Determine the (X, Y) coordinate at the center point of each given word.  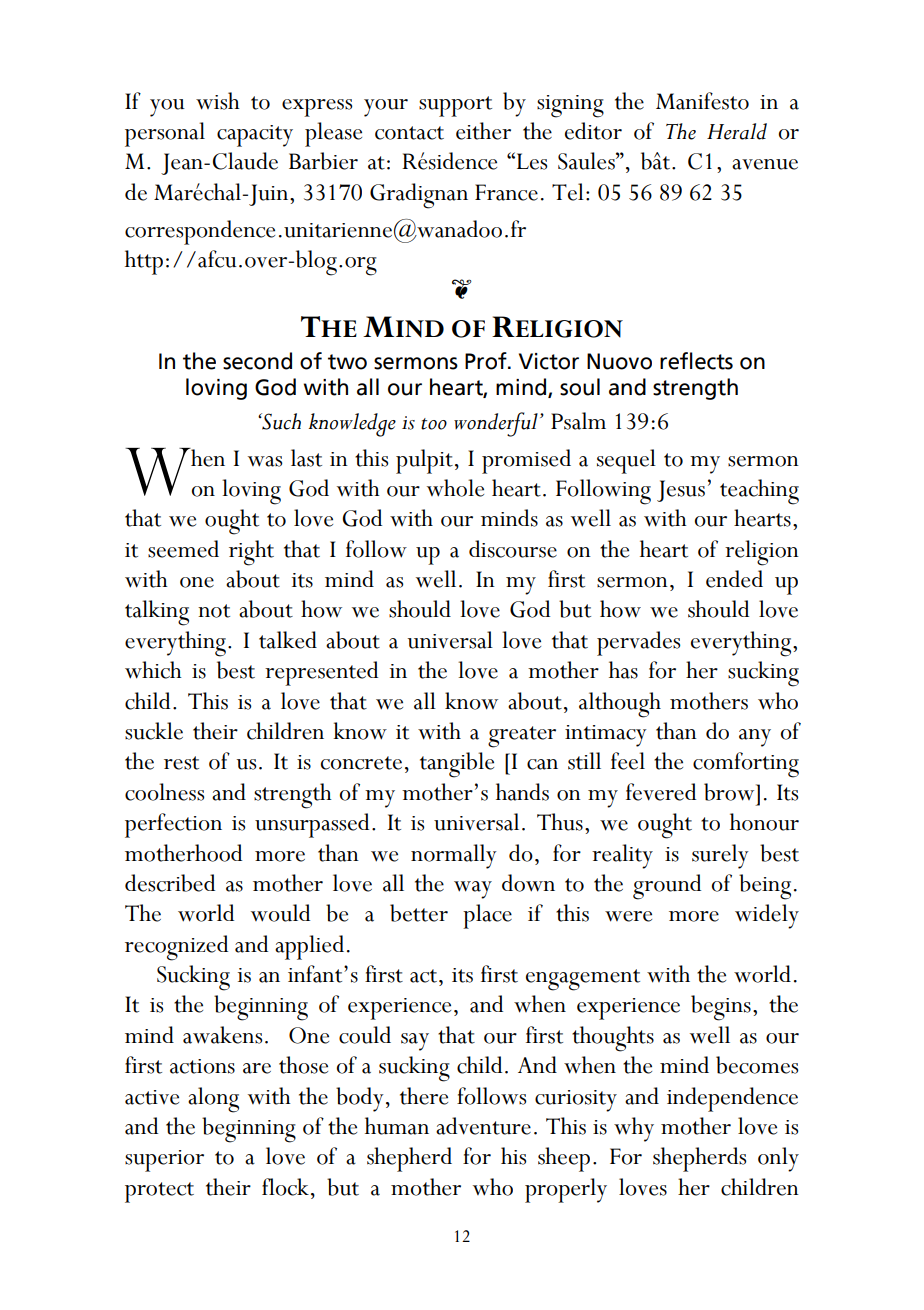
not (214, 611)
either (483, 131)
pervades (638, 643)
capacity (255, 136)
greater (522, 737)
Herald (737, 131)
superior (164, 1161)
